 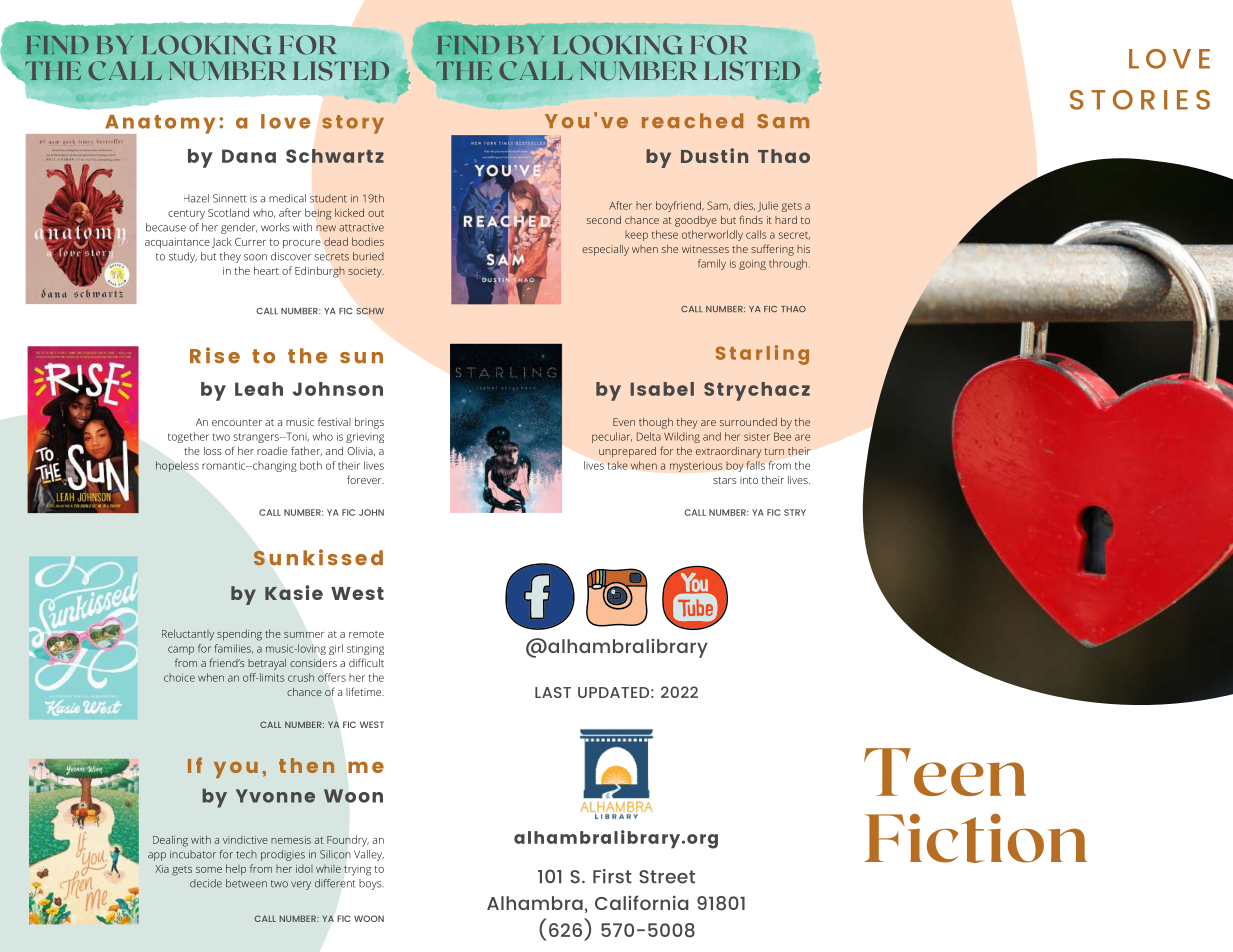 What do you see at coordinates (714, 155) in the screenshot?
I see `Dustin` at bounding box center [714, 155].
